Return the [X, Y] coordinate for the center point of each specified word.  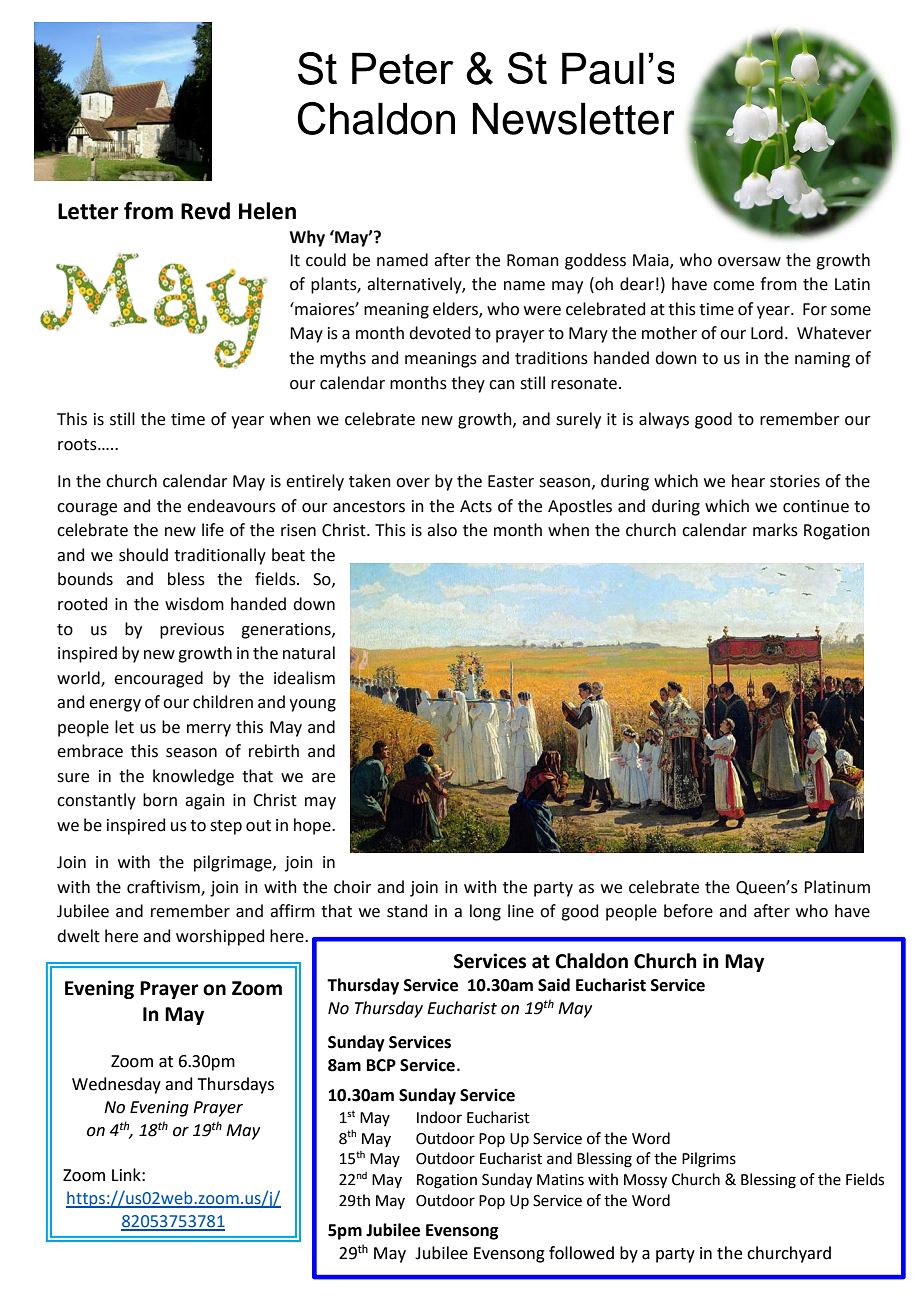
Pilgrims [709, 1160]
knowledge [193, 777]
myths [343, 359]
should [143, 555]
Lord [767, 333]
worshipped [220, 937]
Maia [652, 261]
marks [775, 530]
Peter [403, 68]
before [688, 911]
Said [554, 985]
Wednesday [116, 1085]
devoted [439, 333]
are [323, 778]
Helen [267, 211]
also [442, 530]
